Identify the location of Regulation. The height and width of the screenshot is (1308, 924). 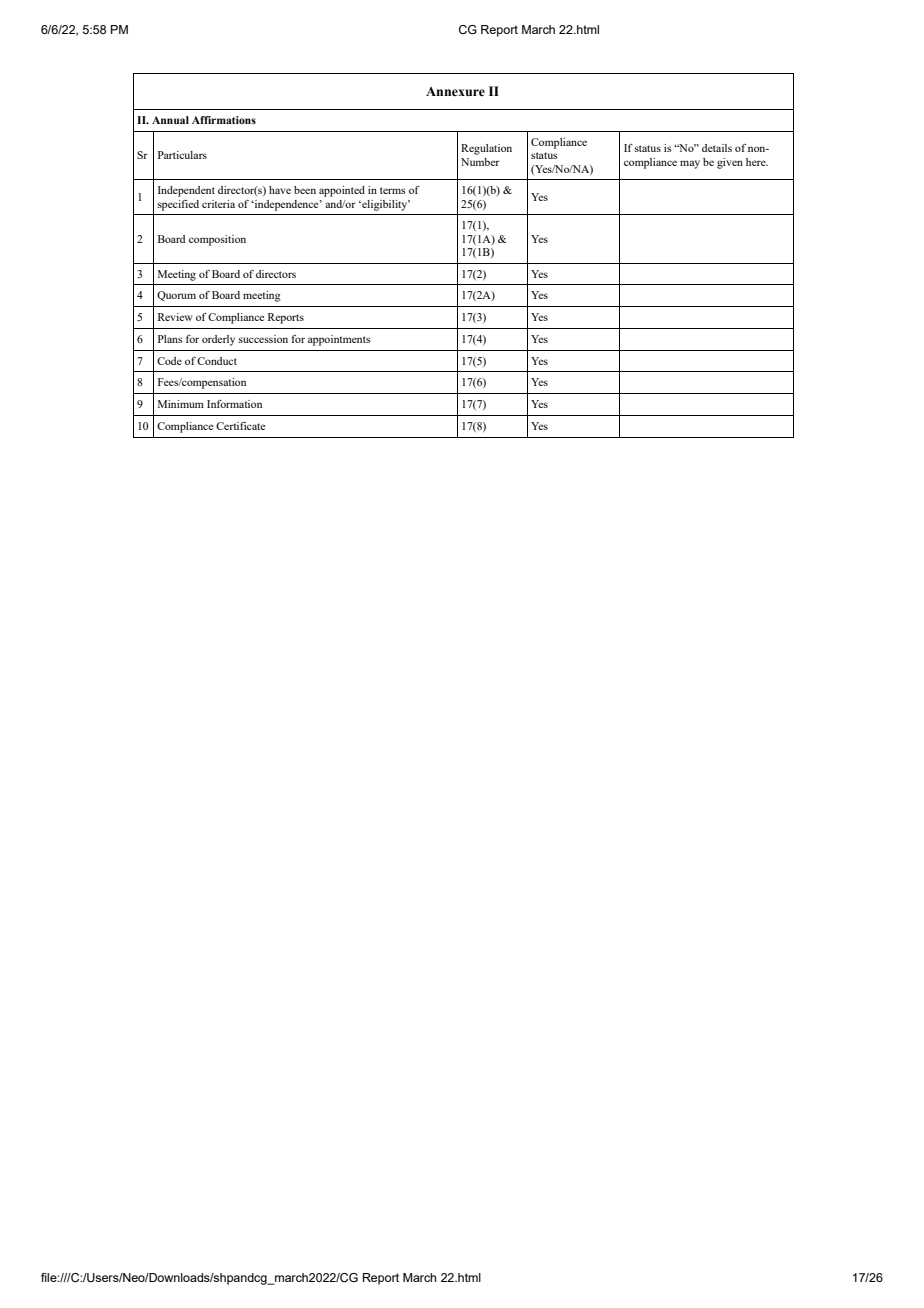
(486, 149).
